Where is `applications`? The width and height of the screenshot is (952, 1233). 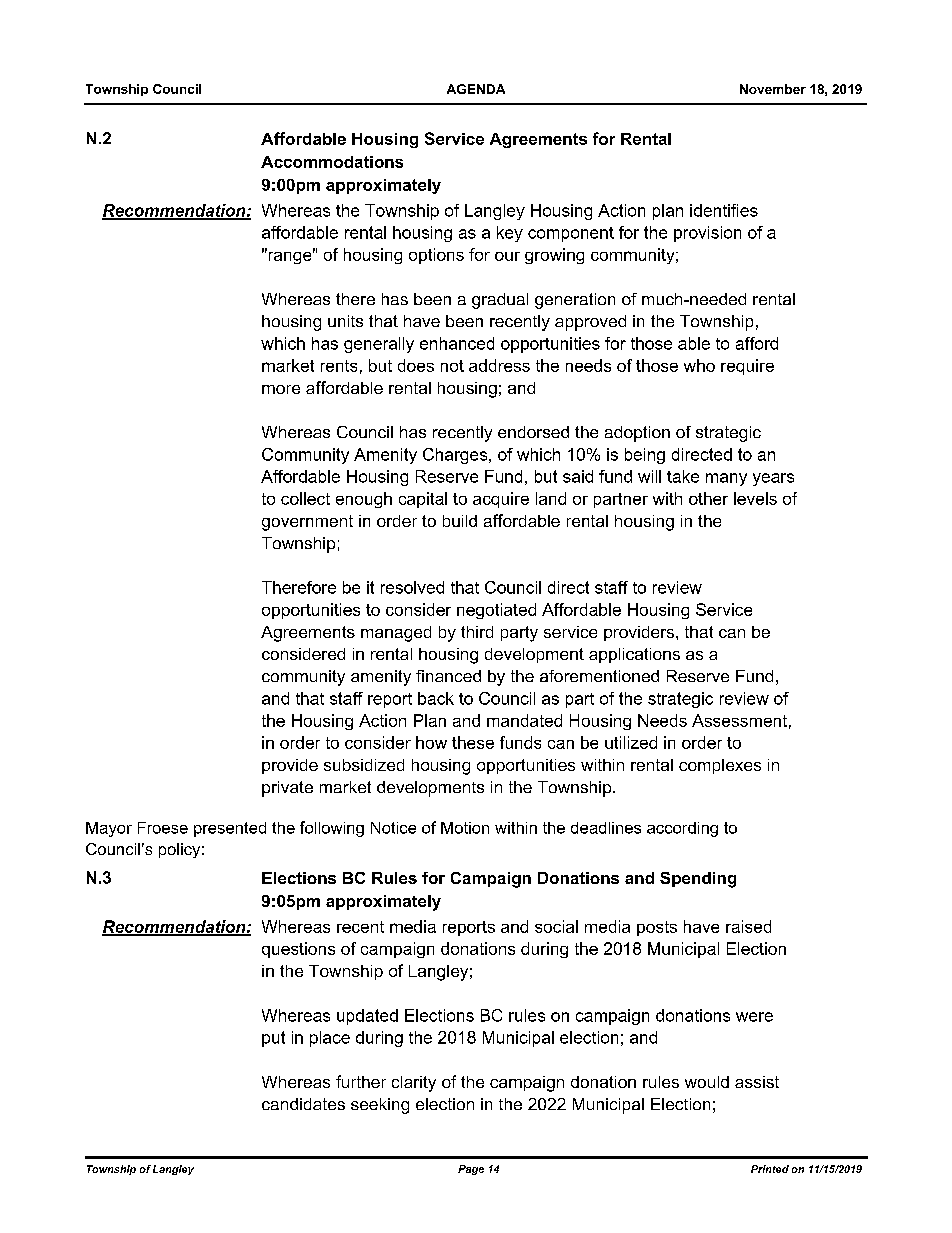 applications is located at coordinates (634, 655).
